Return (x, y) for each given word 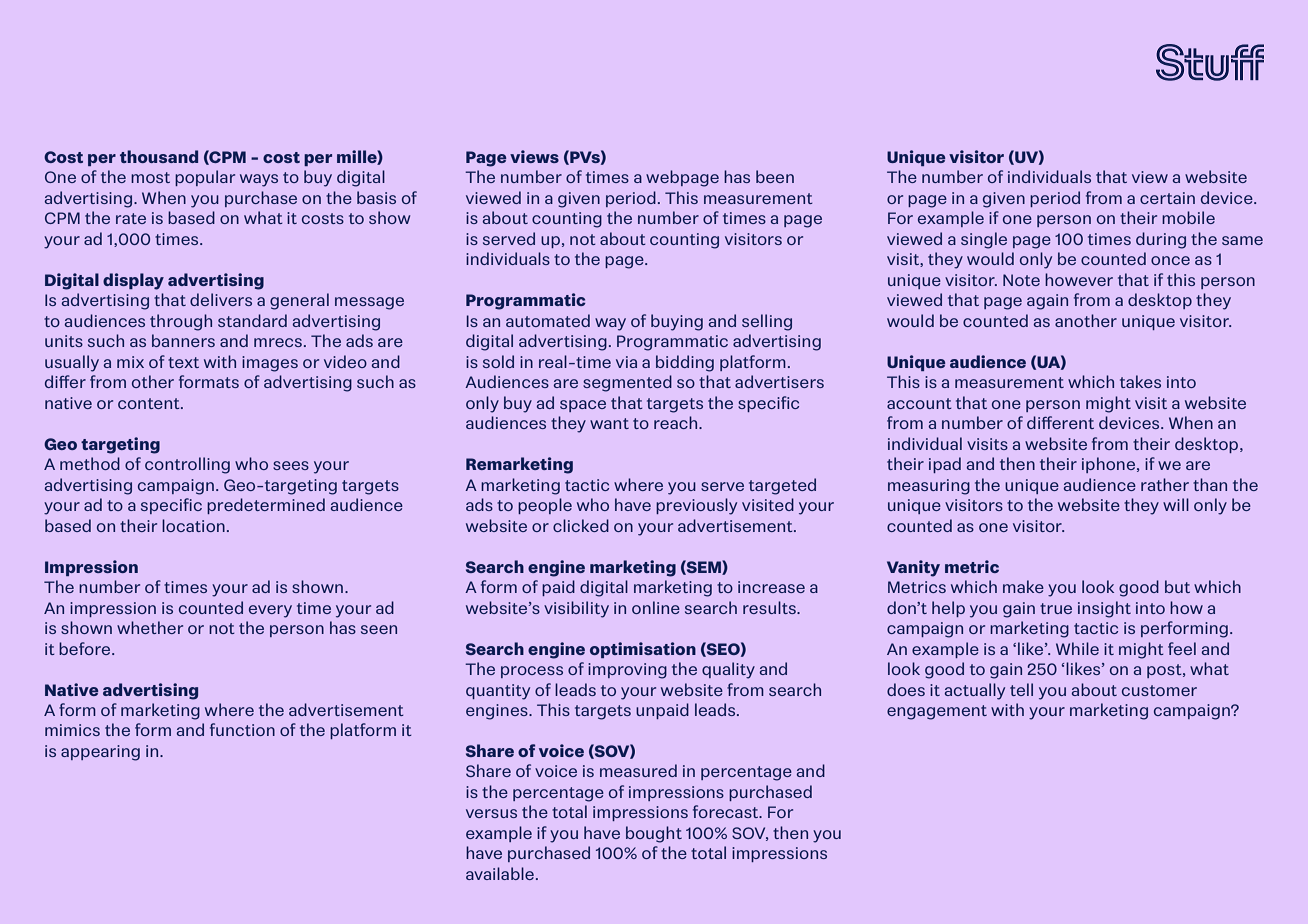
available (500, 873)
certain (1167, 198)
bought (654, 834)
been (775, 176)
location (193, 525)
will (1176, 504)
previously (696, 506)
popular (205, 178)
